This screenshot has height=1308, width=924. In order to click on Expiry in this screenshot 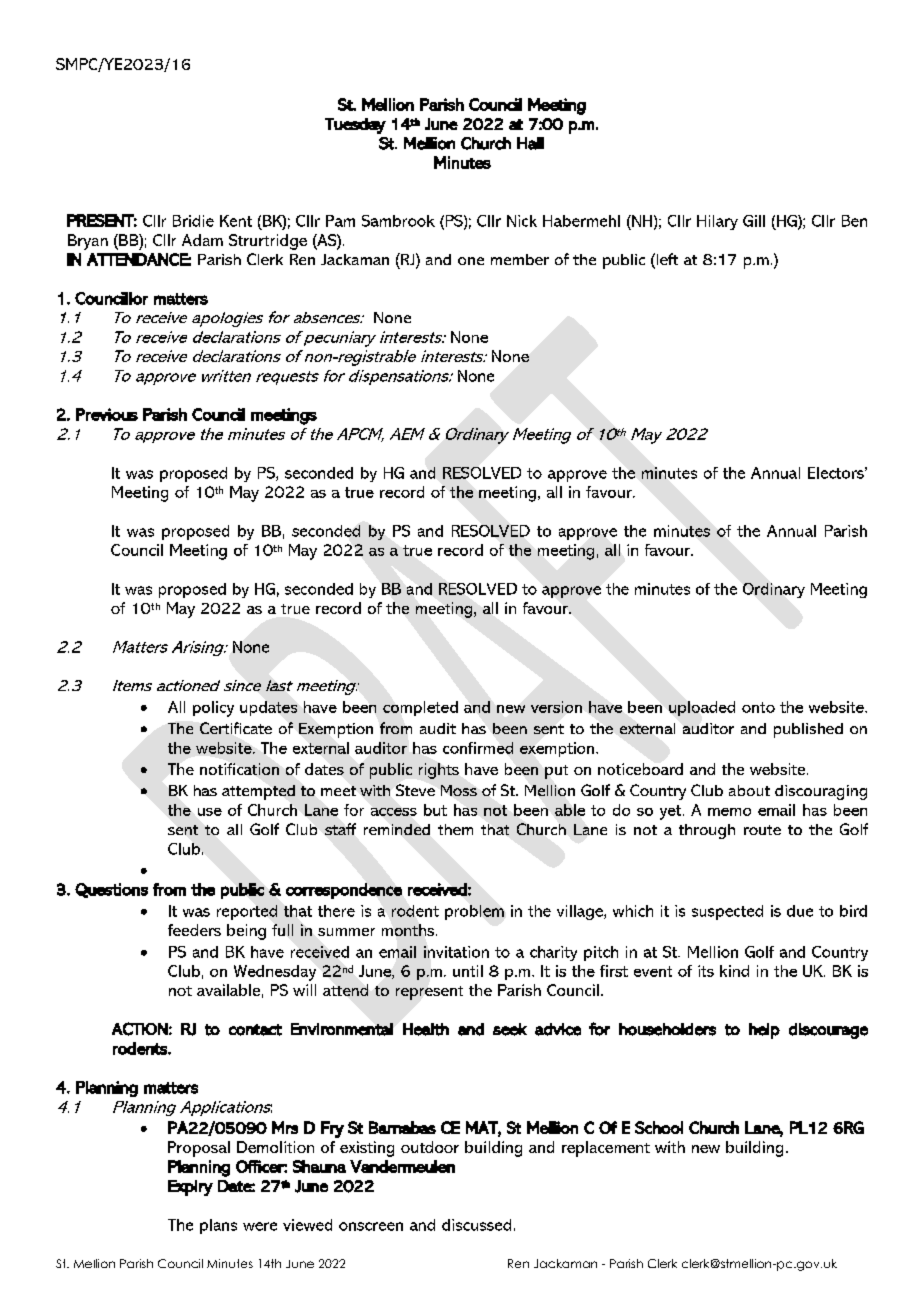, I will do `click(190, 1188)`.
